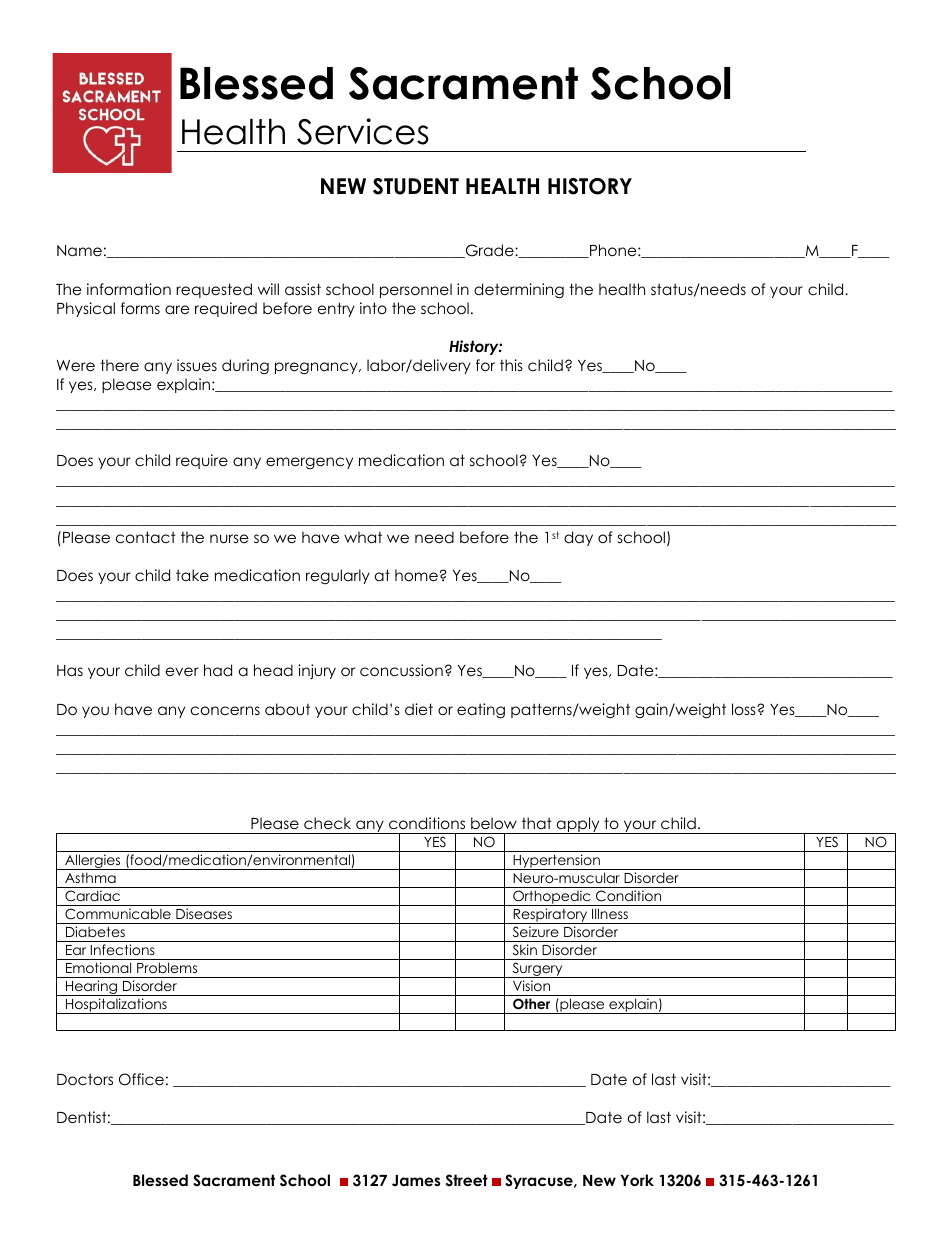  I want to click on York, so click(637, 1180).
